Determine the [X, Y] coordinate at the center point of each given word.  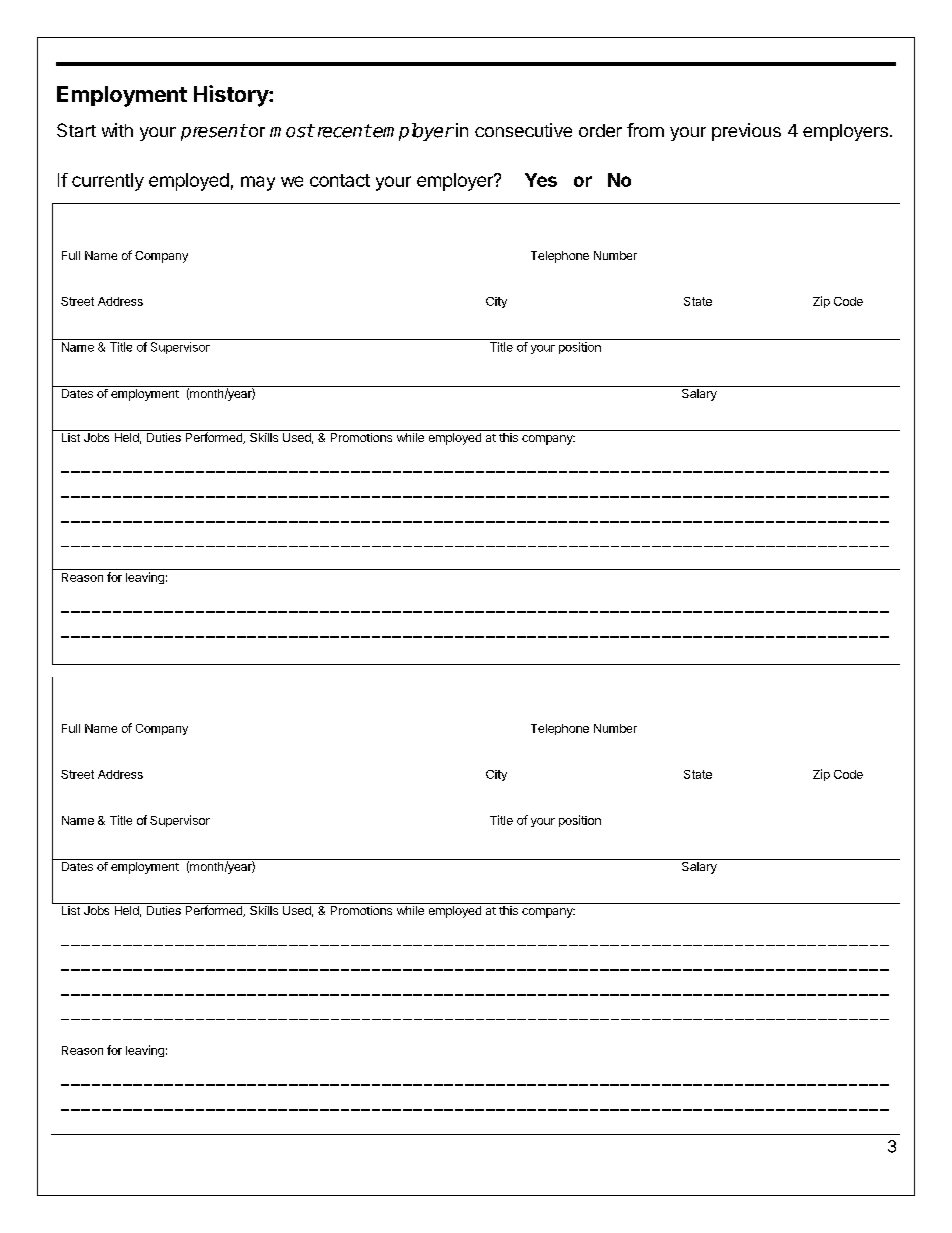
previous [746, 132]
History [232, 96]
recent [343, 131]
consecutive [523, 130]
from [645, 130]
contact [340, 180]
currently [108, 182]
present [214, 132]
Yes [541, 180]
